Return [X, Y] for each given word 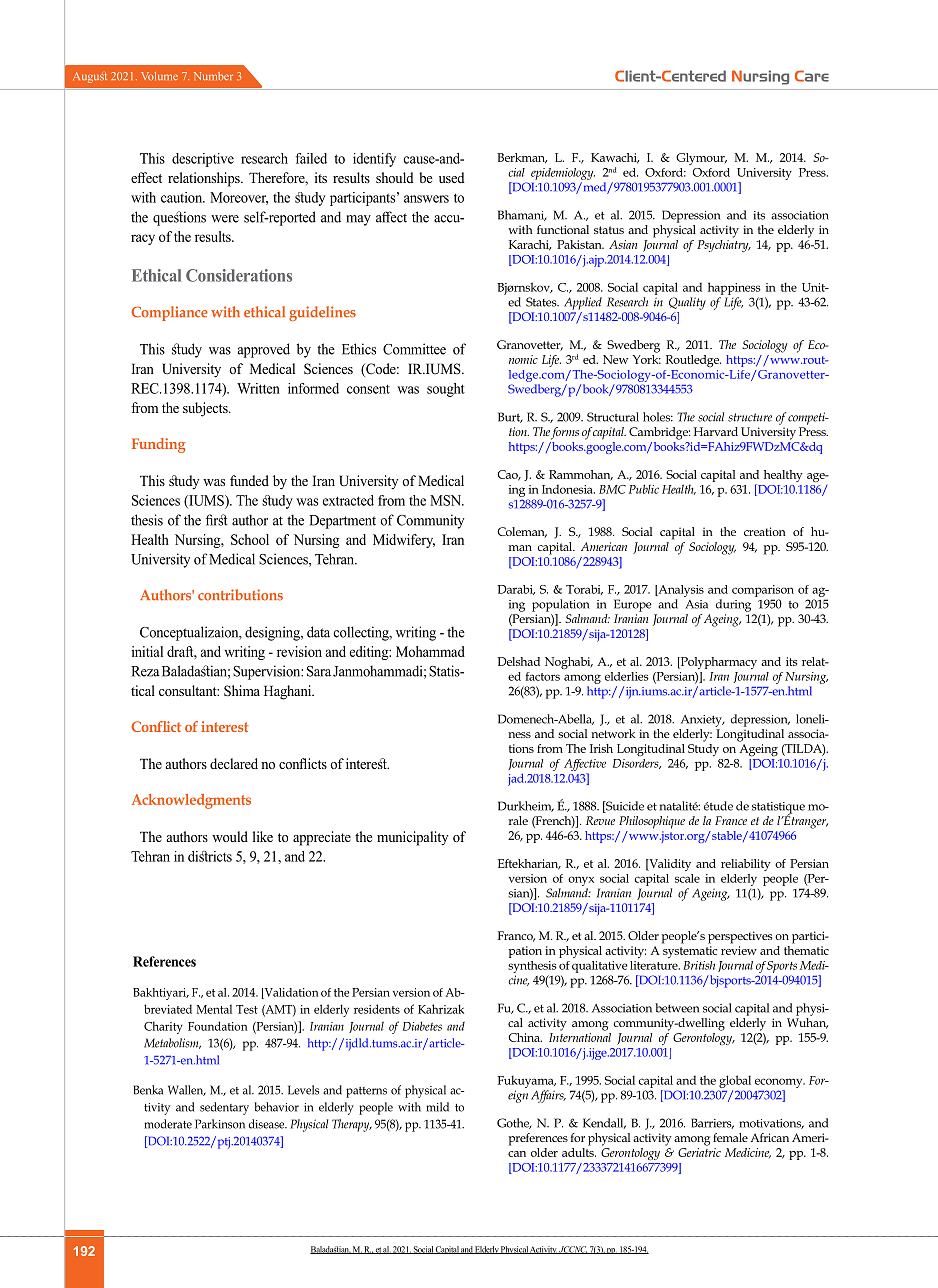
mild [437, 1107]
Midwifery [404, 541]
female [730, 1137]
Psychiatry [724, 244]
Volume [159, 76]
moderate [168, 1124]
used [452, 177]
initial [147, 651]
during [733, 605]
